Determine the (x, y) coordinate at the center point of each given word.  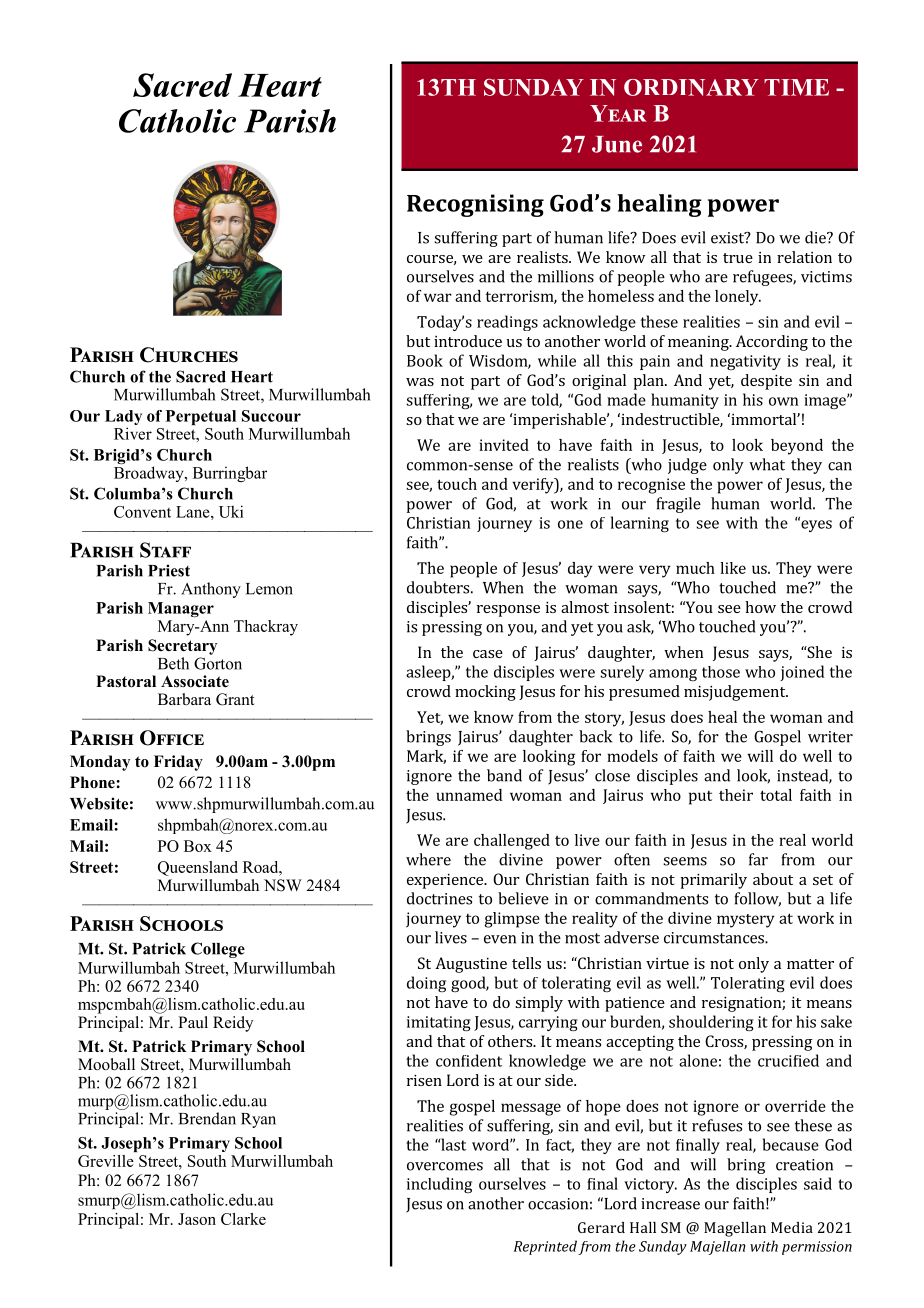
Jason (197, 1219)
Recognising (475, 205)
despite (766, 382)
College (218, 950)
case (488, 654)
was (420, 382)
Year (618, 113)
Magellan (735, 1229)
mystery (746, 921)
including (439, 1185)
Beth (173, 663)
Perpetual (202, 419)
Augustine (471, 965)
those (721, 672)
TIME (796, 87)
